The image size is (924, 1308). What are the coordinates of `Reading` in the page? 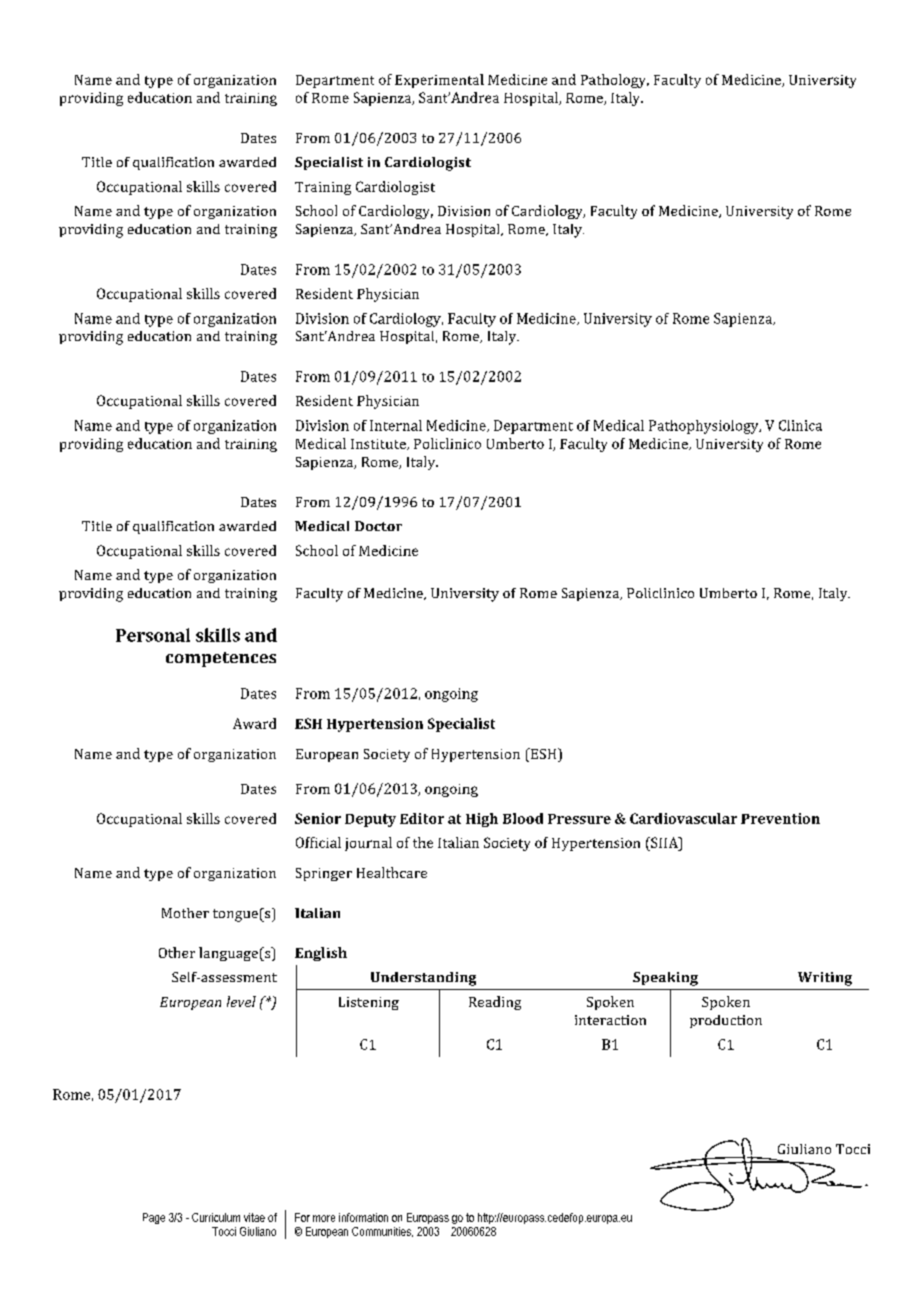 It's located at (495, 1003).
